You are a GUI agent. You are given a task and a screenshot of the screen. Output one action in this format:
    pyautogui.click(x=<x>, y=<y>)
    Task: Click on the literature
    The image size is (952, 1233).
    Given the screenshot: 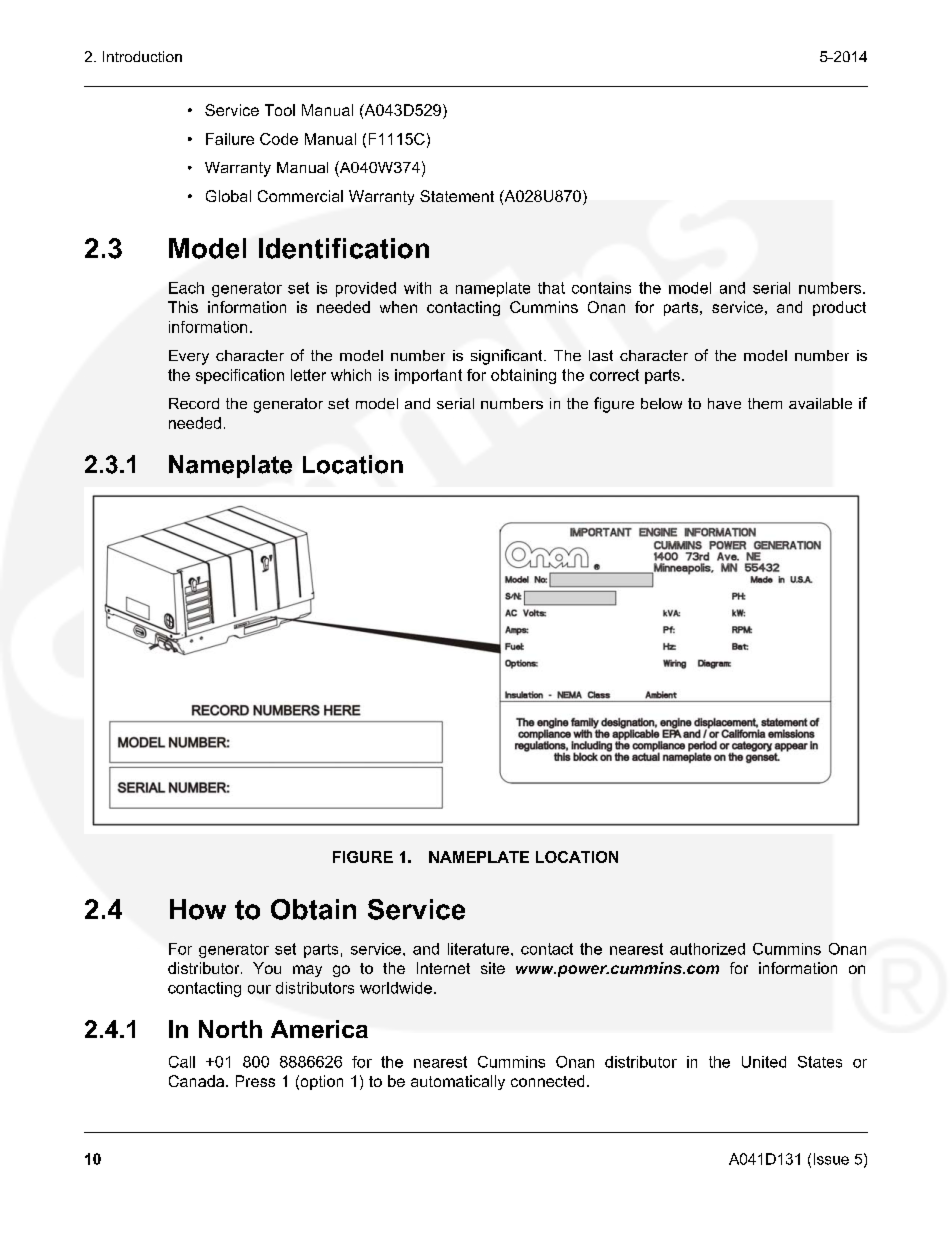 What is the action you would take?
    pyautogui.click(x=480, y=949)
